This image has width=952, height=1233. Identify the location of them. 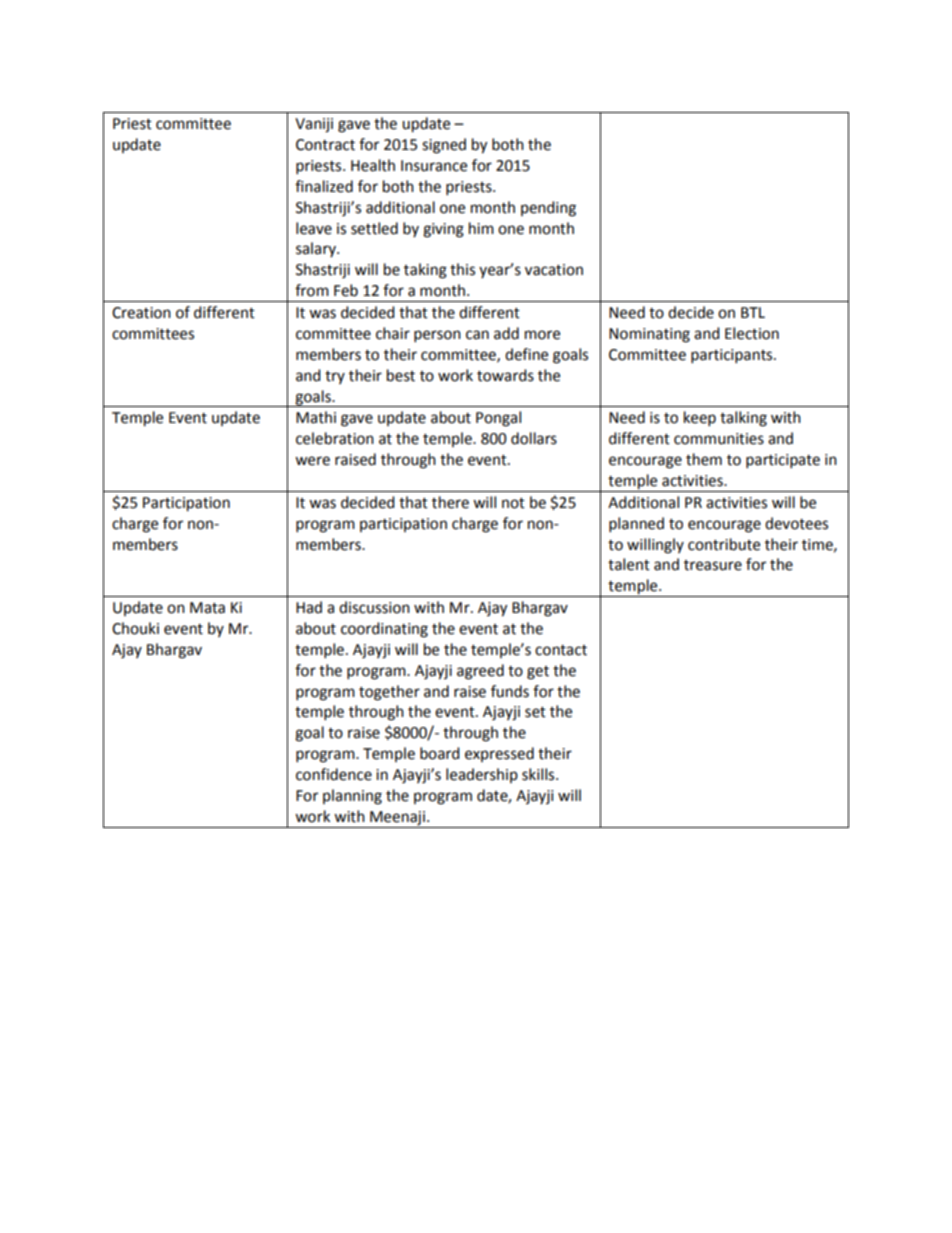
(704, 459).
